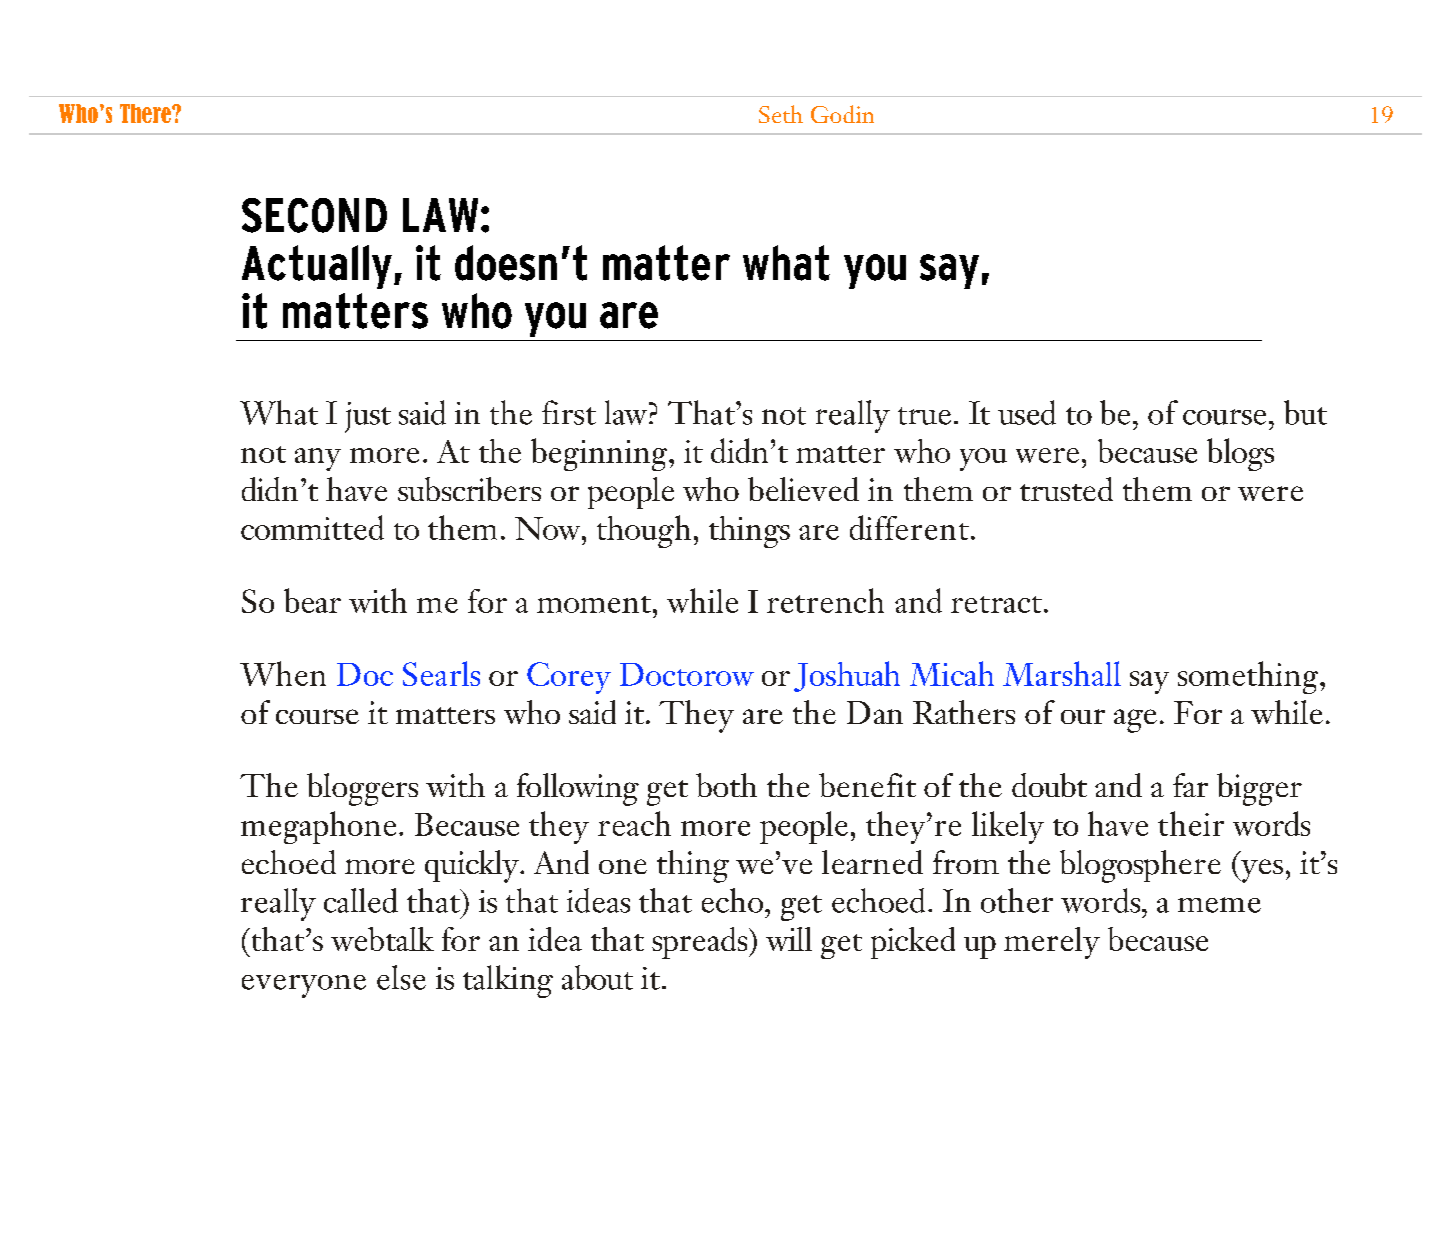 The height and width of the image is (1259, 1451). I want to click on spreads, so click(701, 943).
